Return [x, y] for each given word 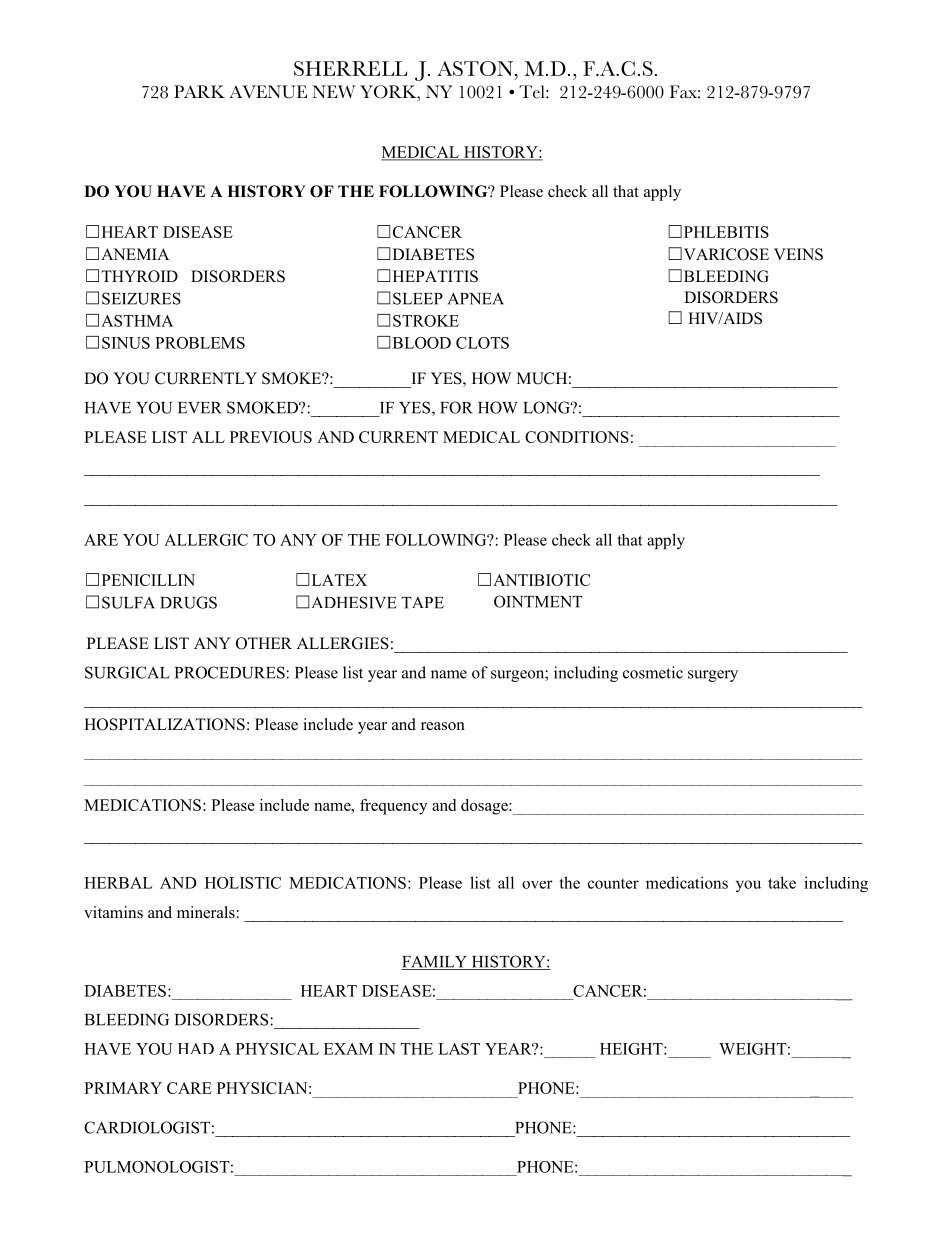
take [782, 882]
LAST [459, 1049]
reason [443, 726]
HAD [196, 1048]
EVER [200, 408]
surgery [713, 676]
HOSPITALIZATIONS [164, 724]
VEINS [798, 254]
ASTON [476, 68]
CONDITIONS [577, 437]
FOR [456, 407]
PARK [199, 91]
